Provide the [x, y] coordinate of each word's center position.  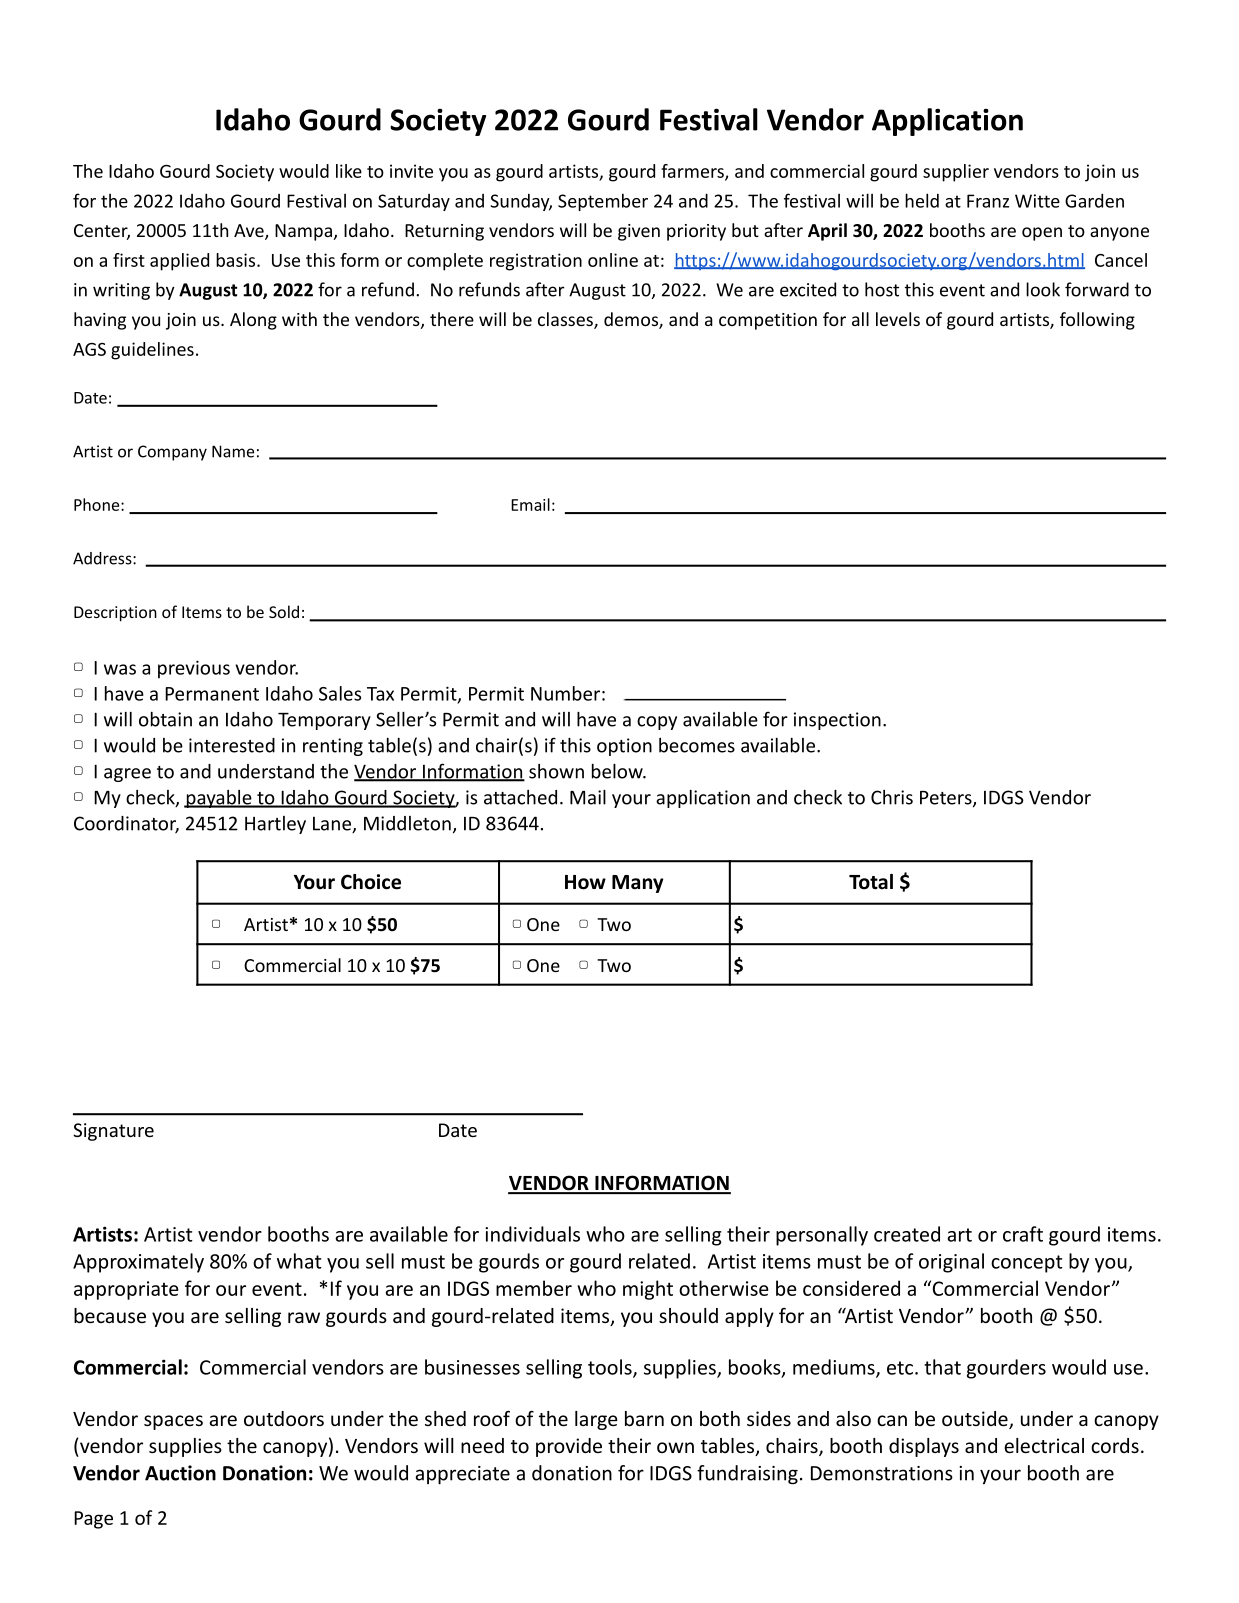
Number [565, 693]
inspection [837, 721]
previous [194, 669]
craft [1023, 1234]
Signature [113, 1132]
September [603, 202]
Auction [180, 1473]
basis [237, 260]
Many [638, 884]
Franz [988, 201]
